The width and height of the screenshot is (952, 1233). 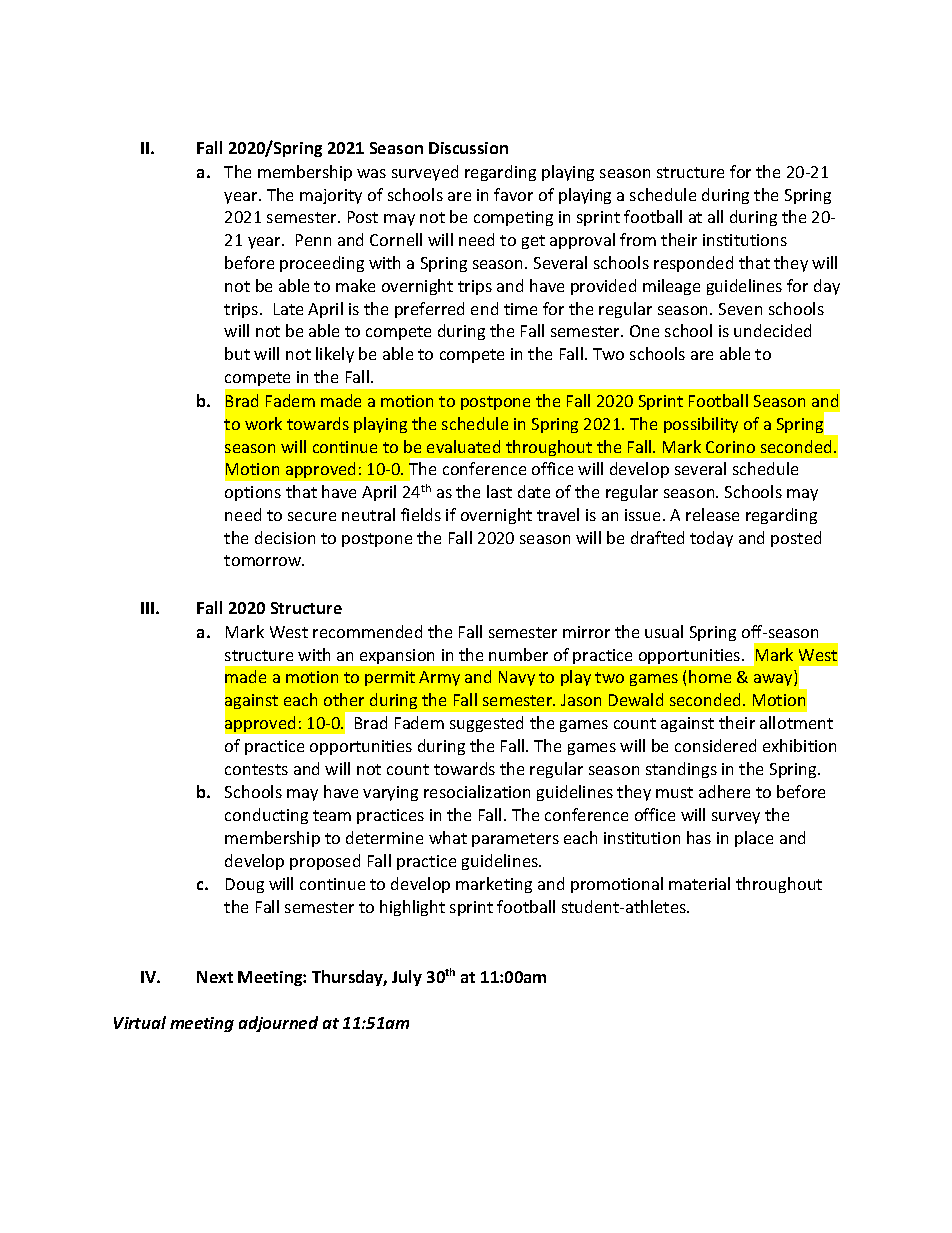 What do you see at coordinates (215, 977) in the screenshot?
I see `Next` at bounding box center [215, 977].
